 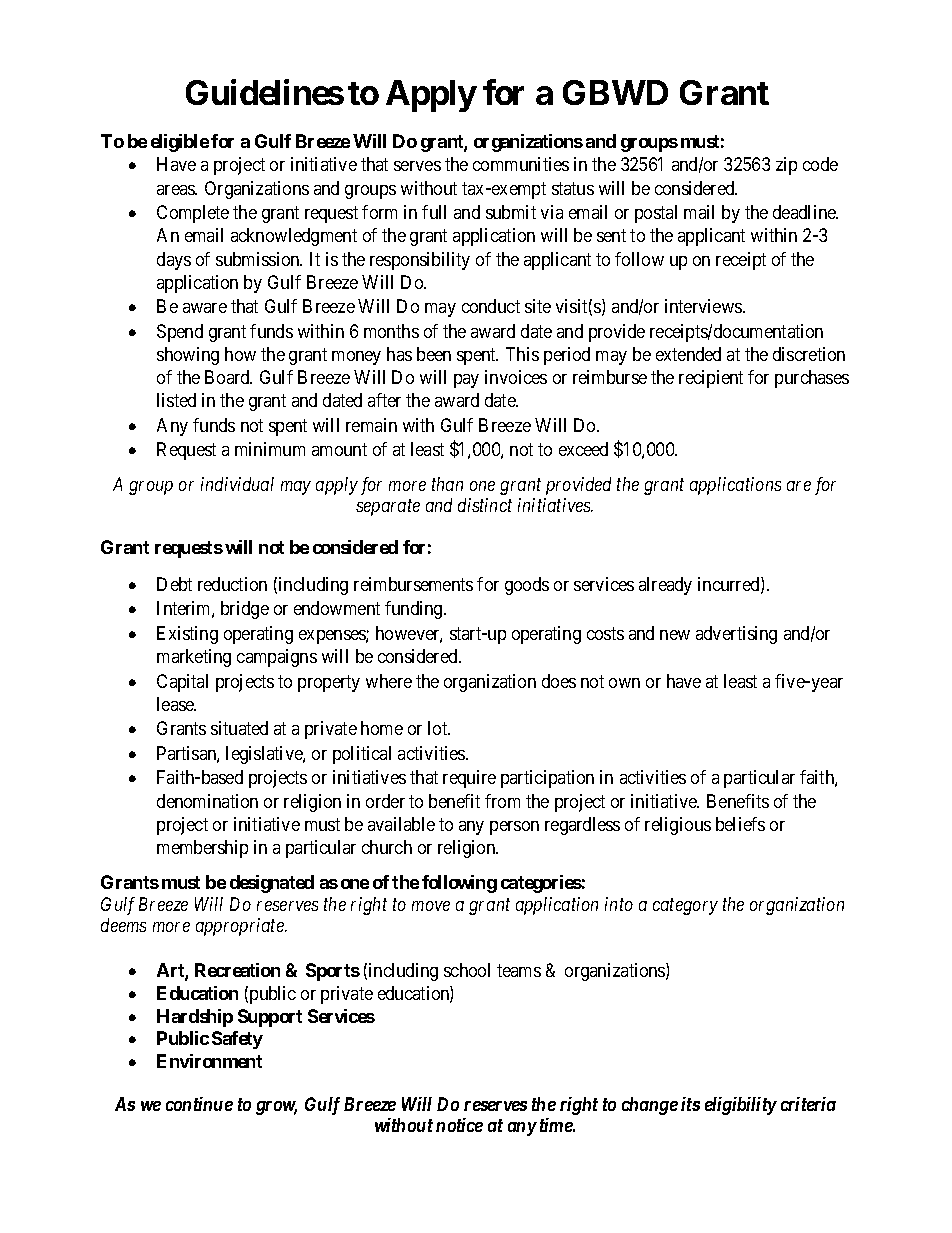 I want to click on Existing, so click(x=187, y=635).
